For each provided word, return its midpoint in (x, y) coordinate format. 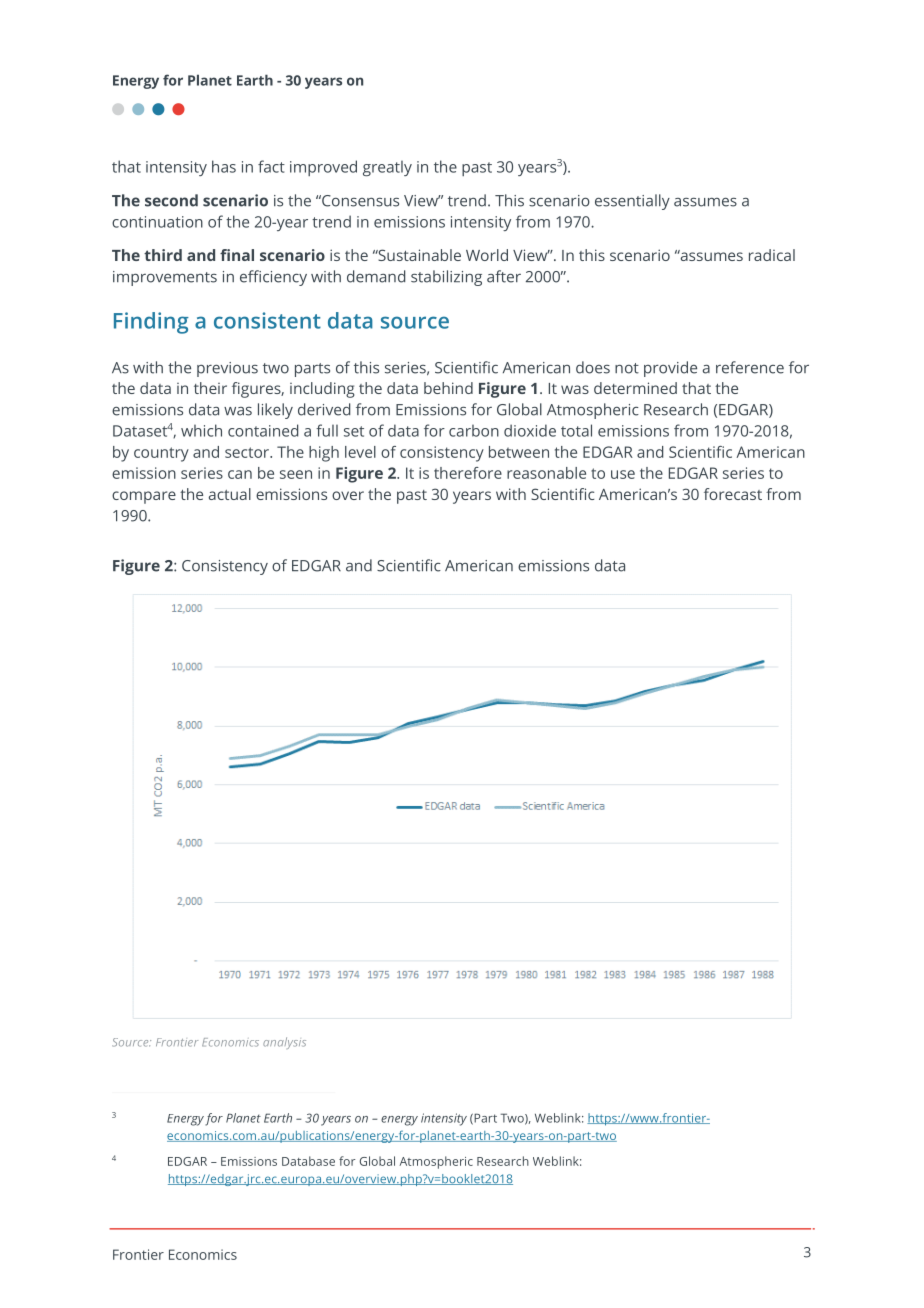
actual (230, 494)
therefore (468, 473)
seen (296, 474)
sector (248, 452)
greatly (387, 168)
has (224, 166)
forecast (733, 494)
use (623, 474)
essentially (632, 202)
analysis (284, 1043)
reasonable (546, 473)
